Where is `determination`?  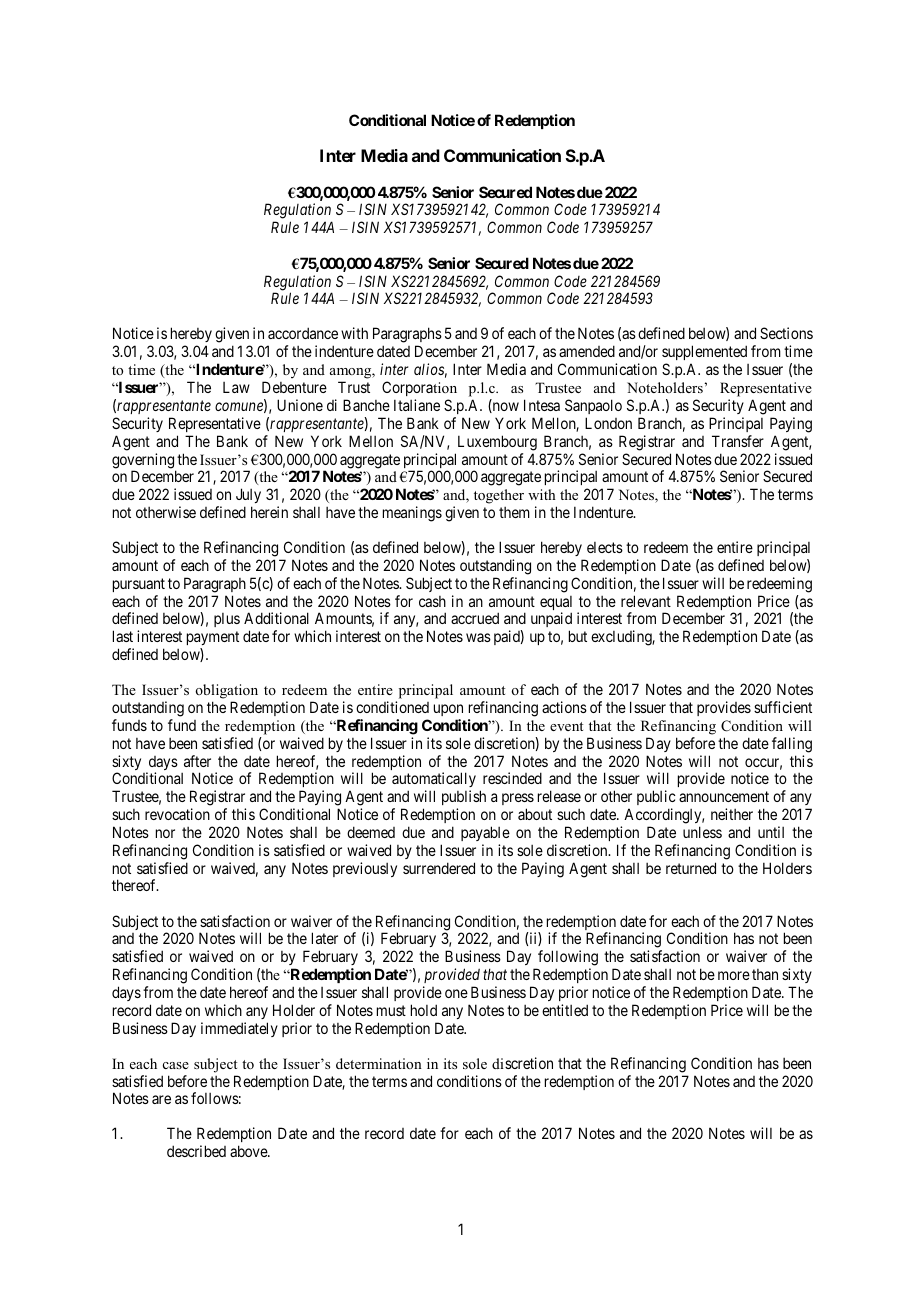 determination is located at coordinates (379, 1063).
